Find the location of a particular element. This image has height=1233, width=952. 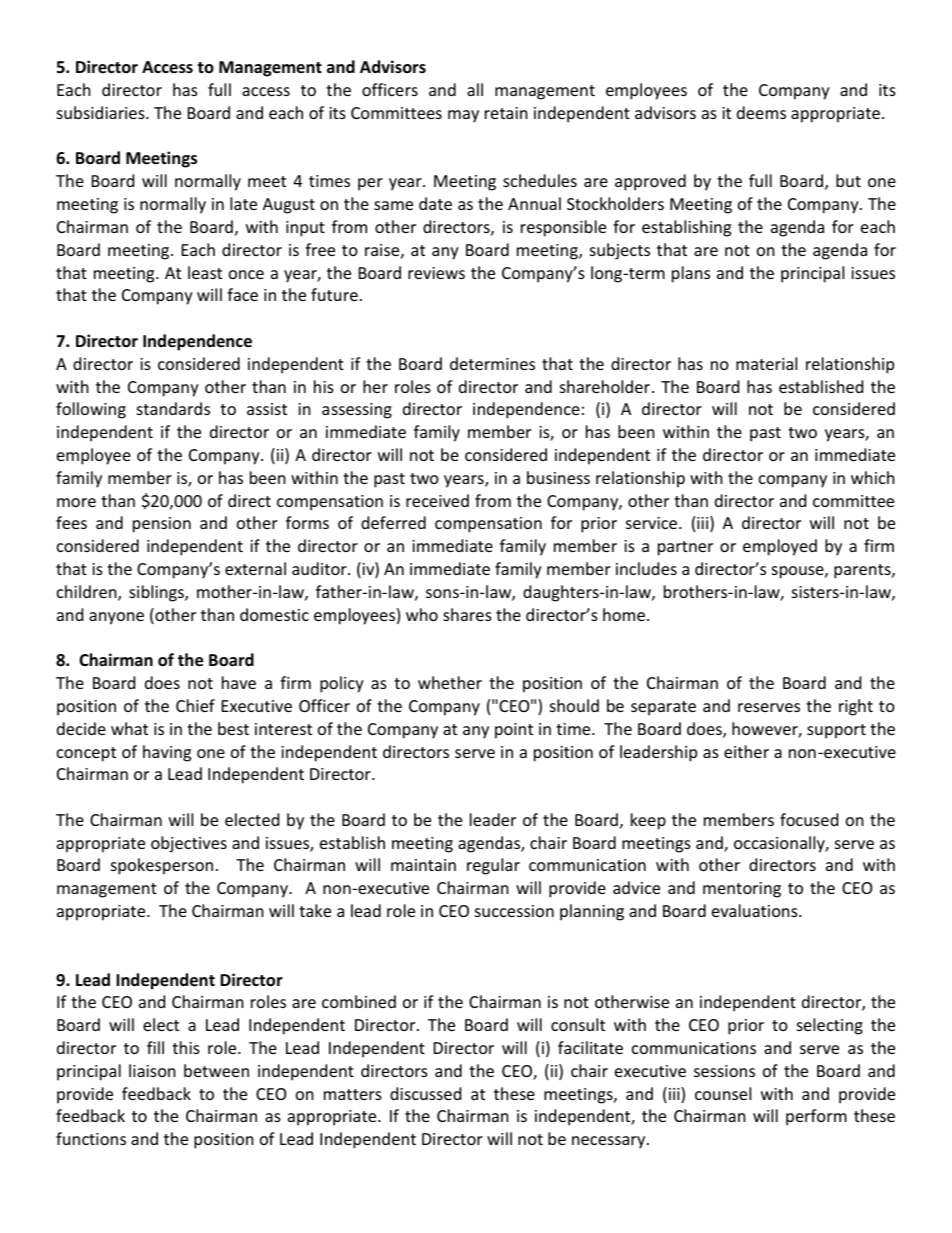

employed is located at coordinates (780, 547).
